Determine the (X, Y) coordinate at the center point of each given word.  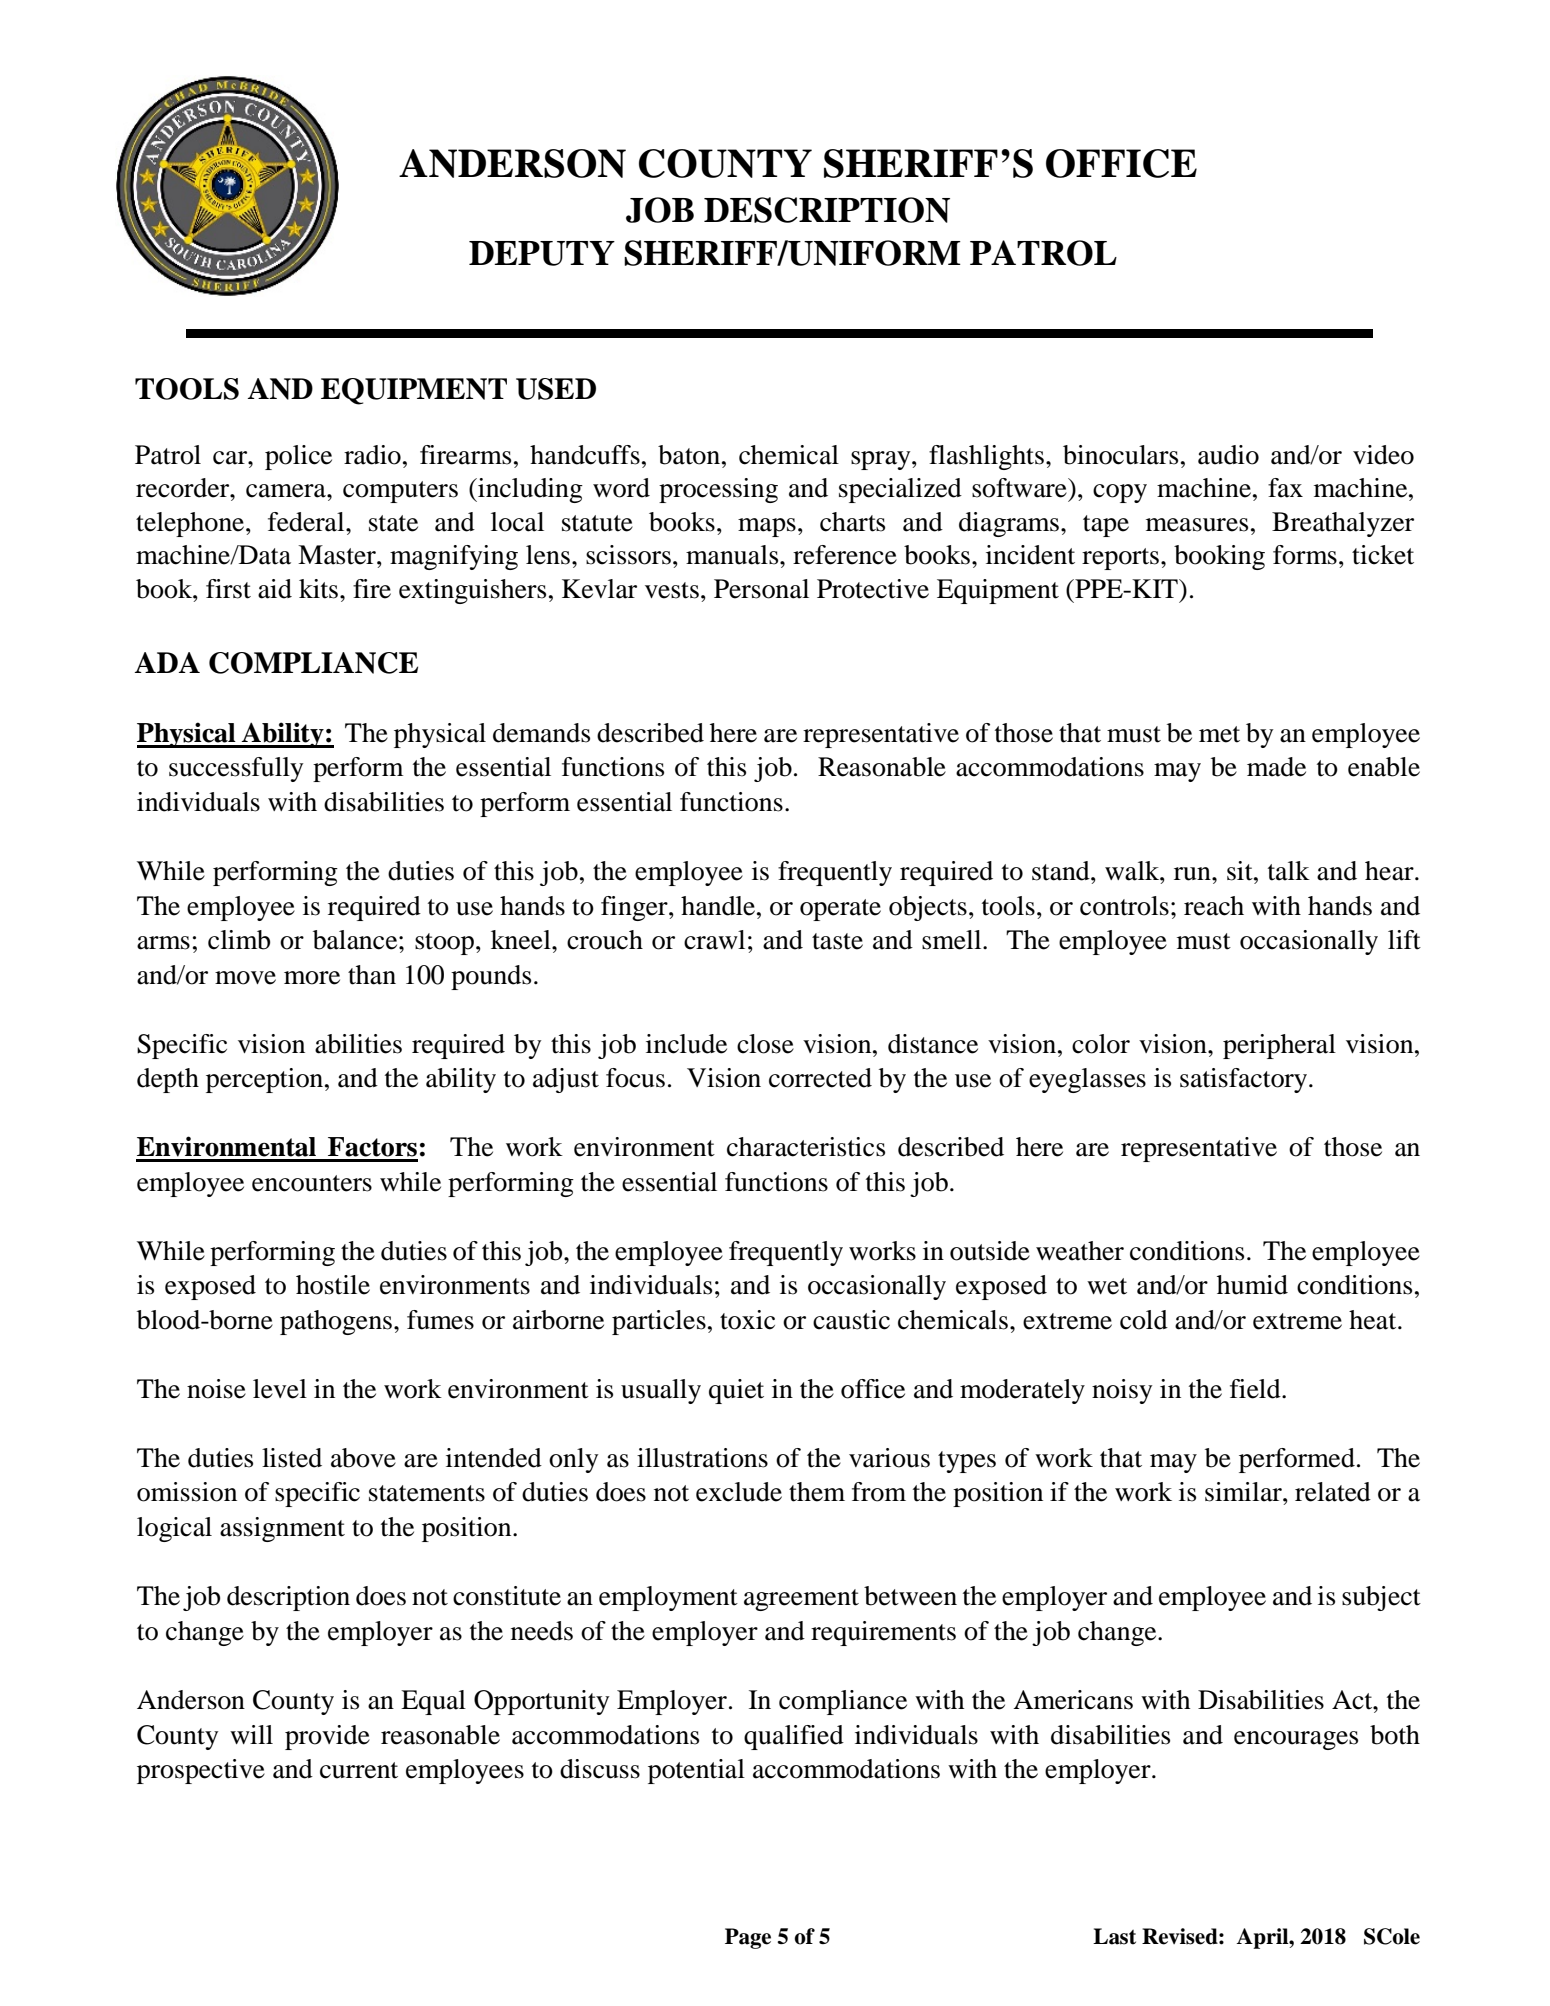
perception (264, 1080)
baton (690, 455)
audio (1228, 455)
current (359, 1770)
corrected (820, 1078)
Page (748, 1938)
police (298, 457)
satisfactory (1245, 1080)
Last (1114, 1936)
